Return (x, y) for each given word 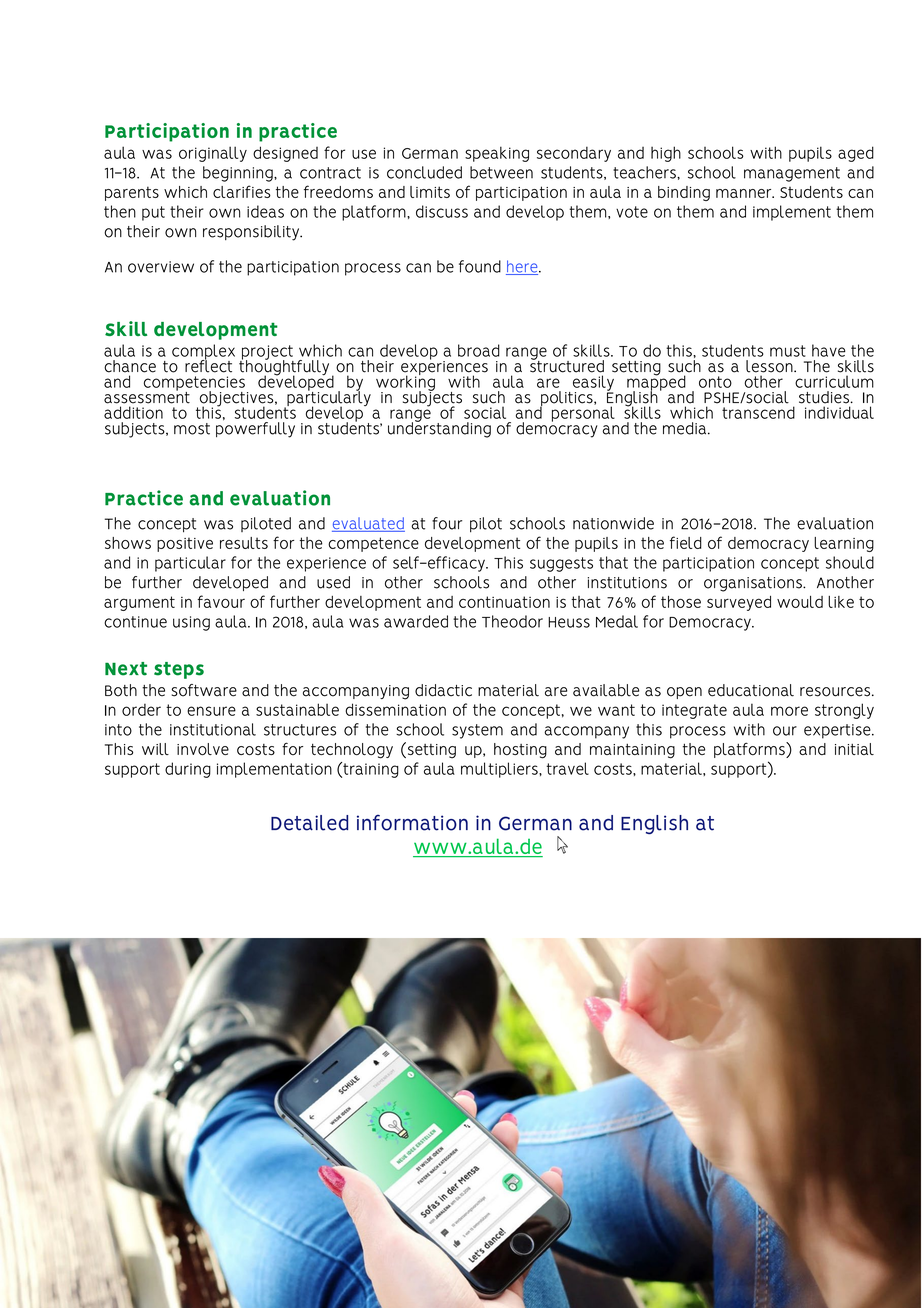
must (788, 351)
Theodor (512, 621)
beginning (239, 174)
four (447, 523)
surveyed (739, 603)
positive (185, 544)
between (501, 172)
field (686, 542)
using (191, 623)
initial (854, 749)
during (188, 770)
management (792, 174)
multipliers (500, 770)
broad (479, 350)
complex (203, 353)
